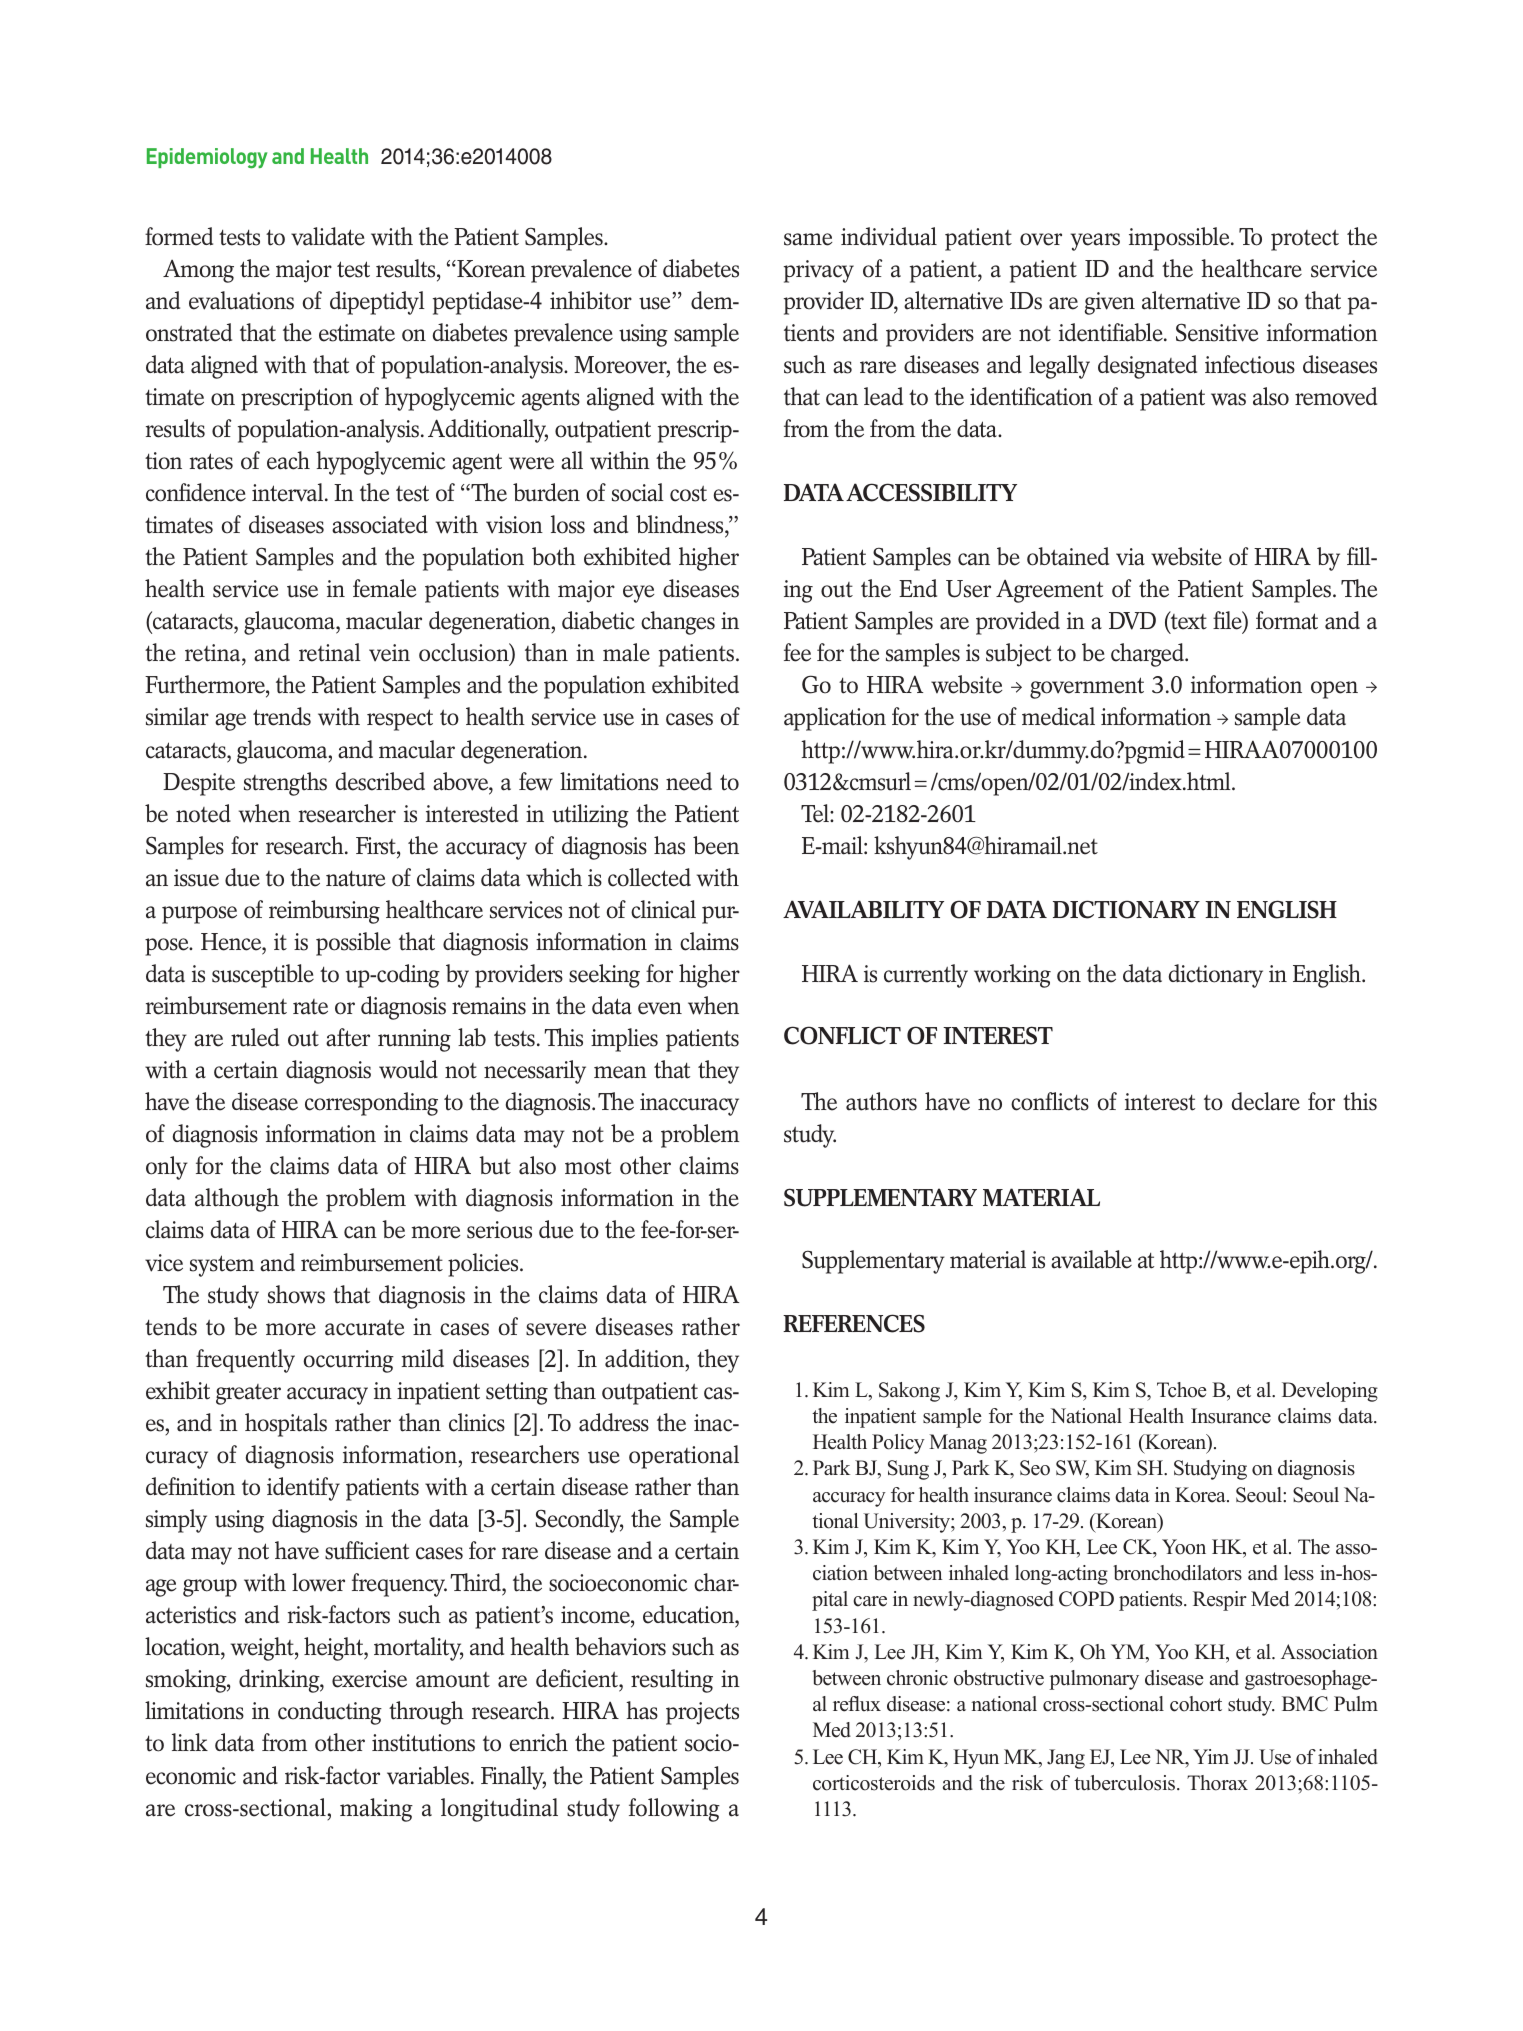 This screenshot has height=2031, width=1523. What do you see at coordinates (1058, 716) in the screenshot?
I see `medical` at bounding box center [1058, 716].
